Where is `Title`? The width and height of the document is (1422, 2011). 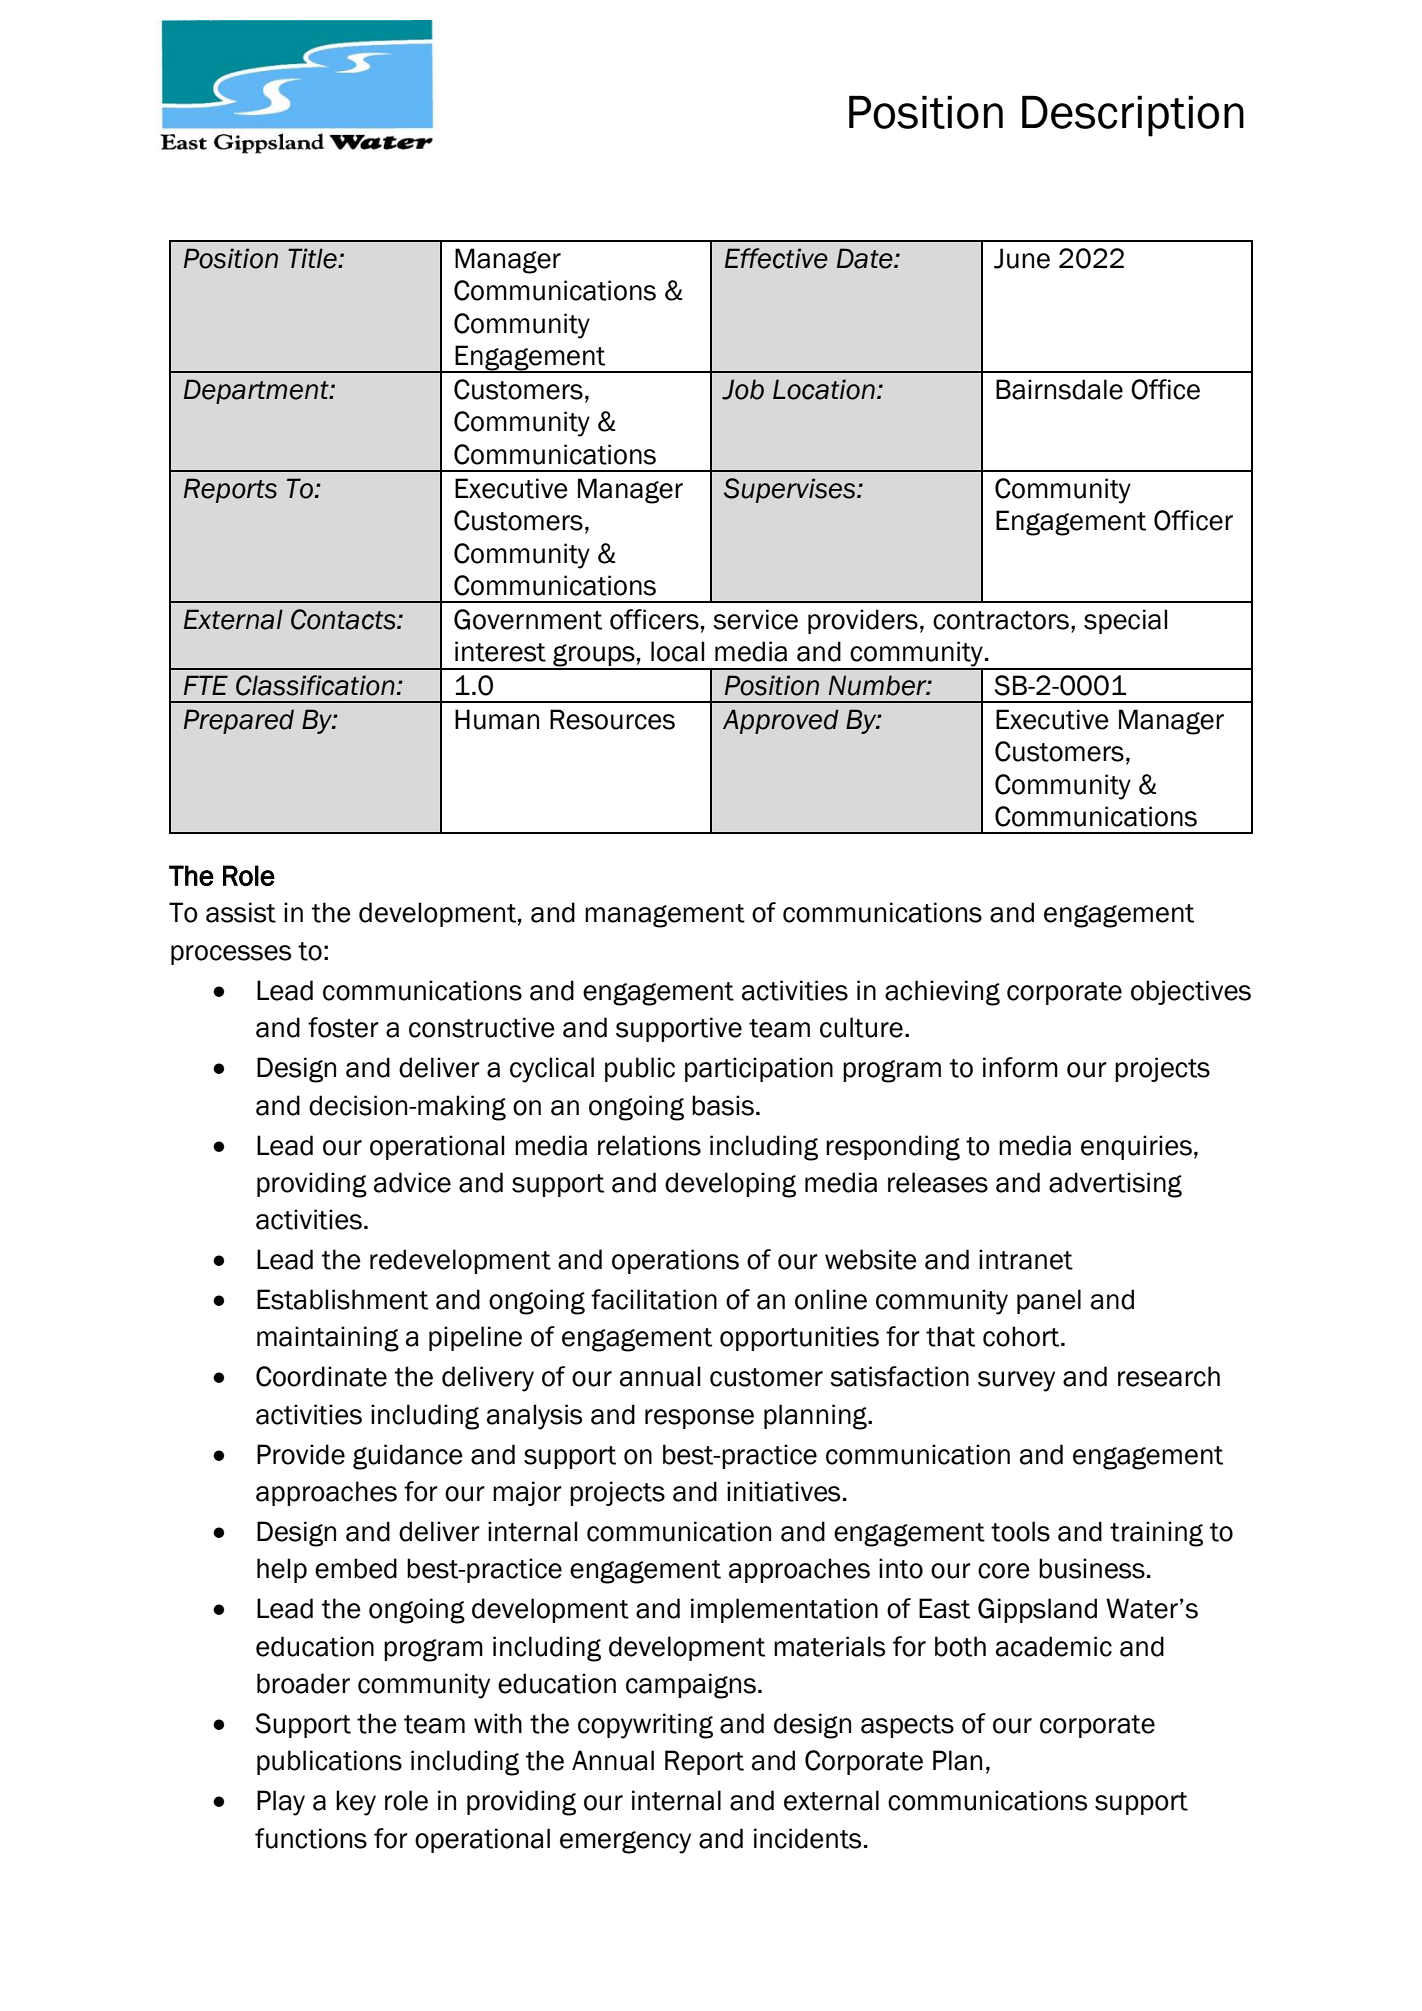
Title is located at coordinates (313, 258).
